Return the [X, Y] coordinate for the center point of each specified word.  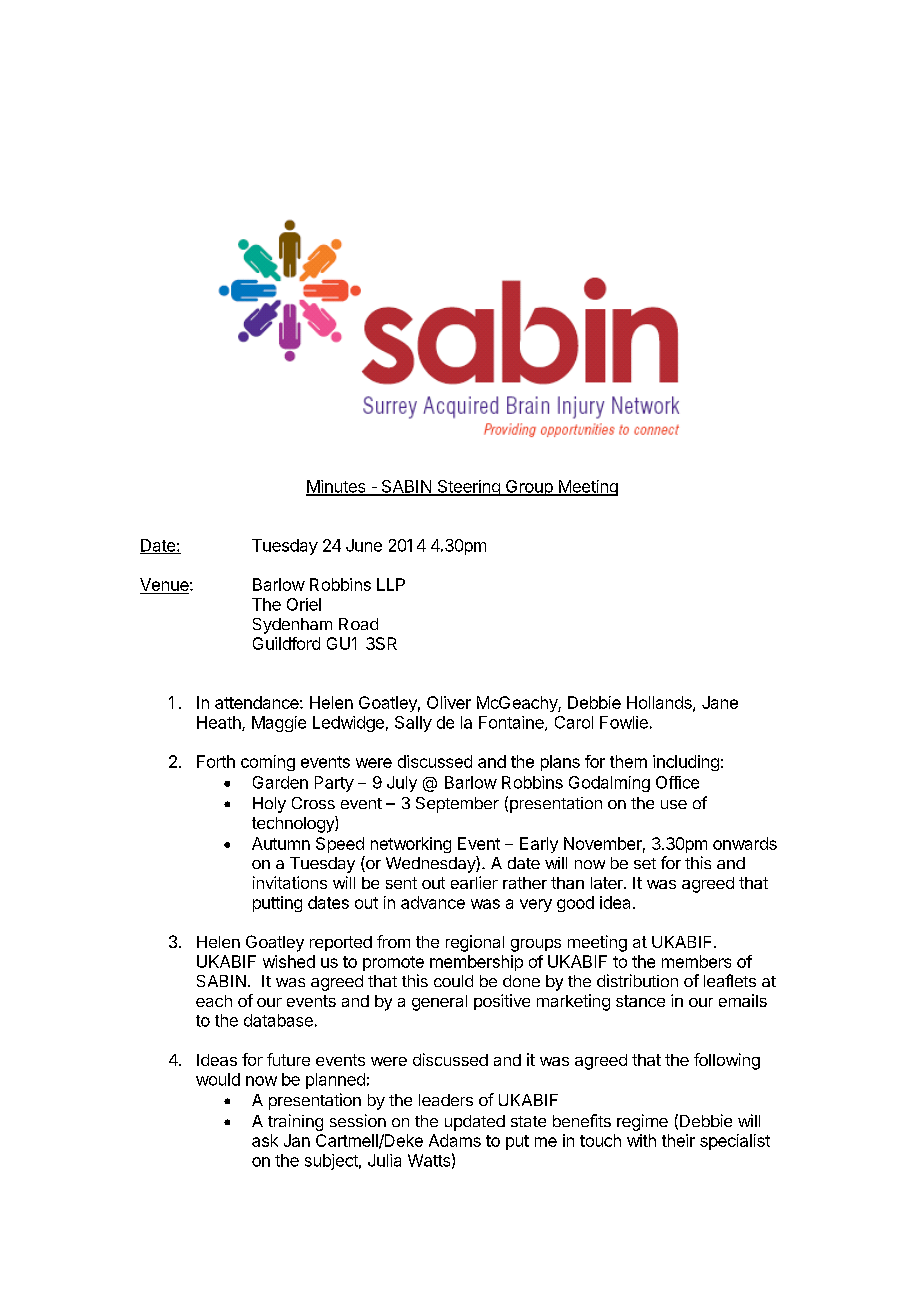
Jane [720, 702]
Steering [468, 488]
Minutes [337, 487]
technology [294, 824]
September [457, 805]
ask [265, 1140]
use [674, 804]
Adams [455, 1140]
